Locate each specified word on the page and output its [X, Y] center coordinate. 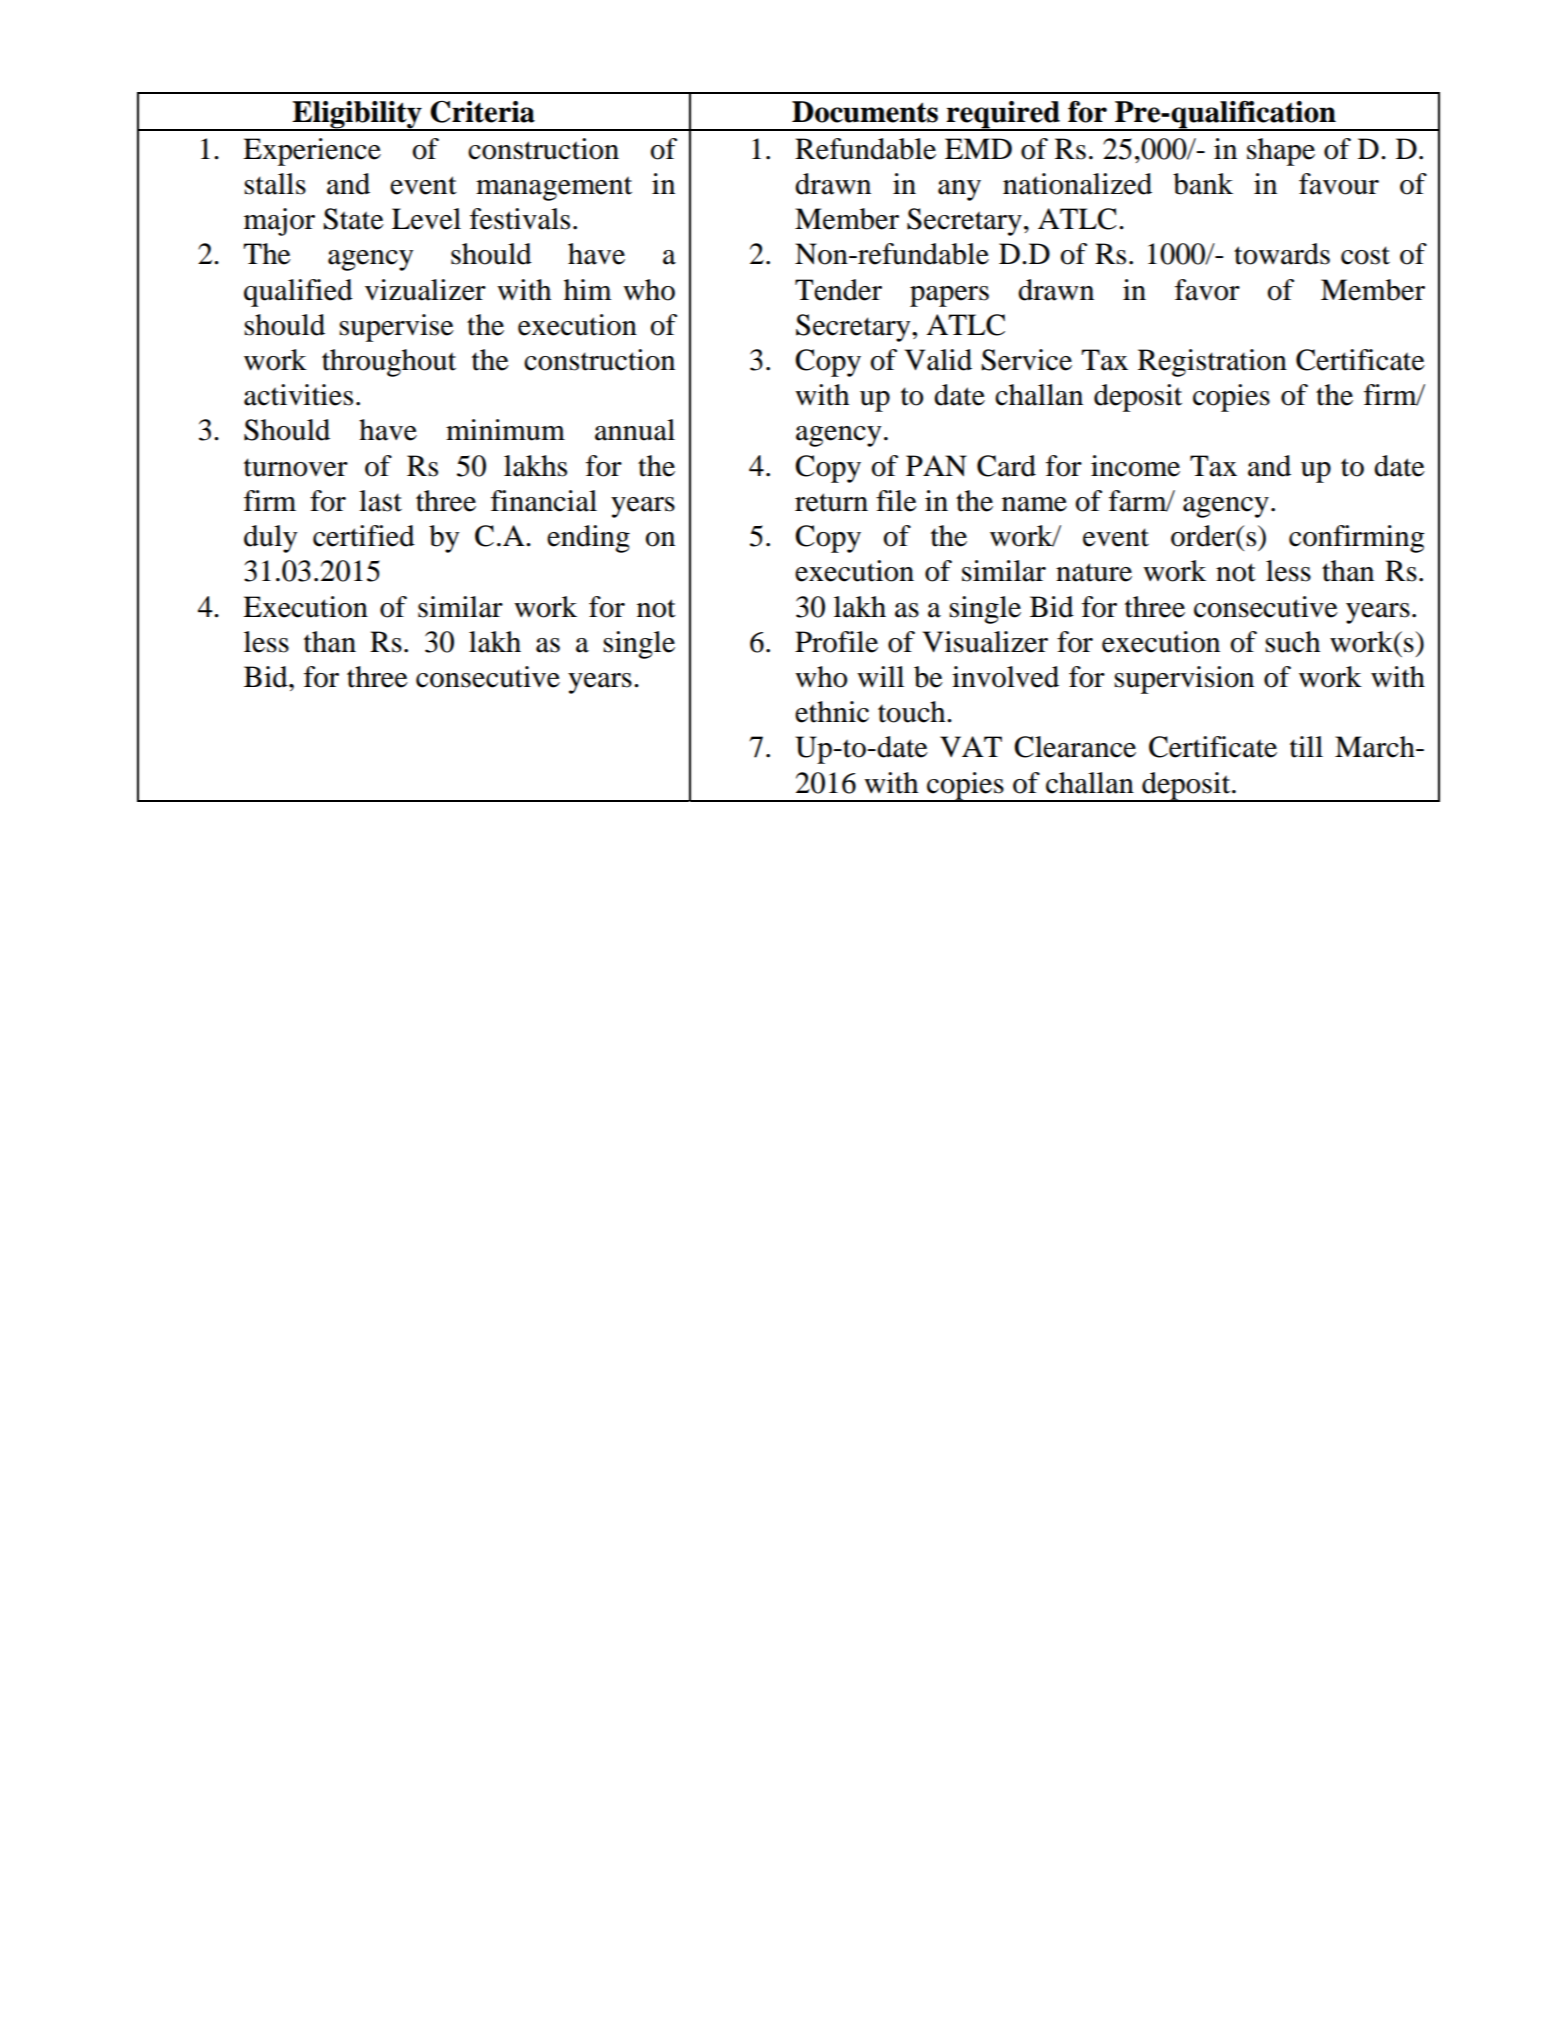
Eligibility [357, 116]
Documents [865, 112]
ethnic [832, 712]
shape [1281, 152]
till [1306, 747]
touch [913, 712]
